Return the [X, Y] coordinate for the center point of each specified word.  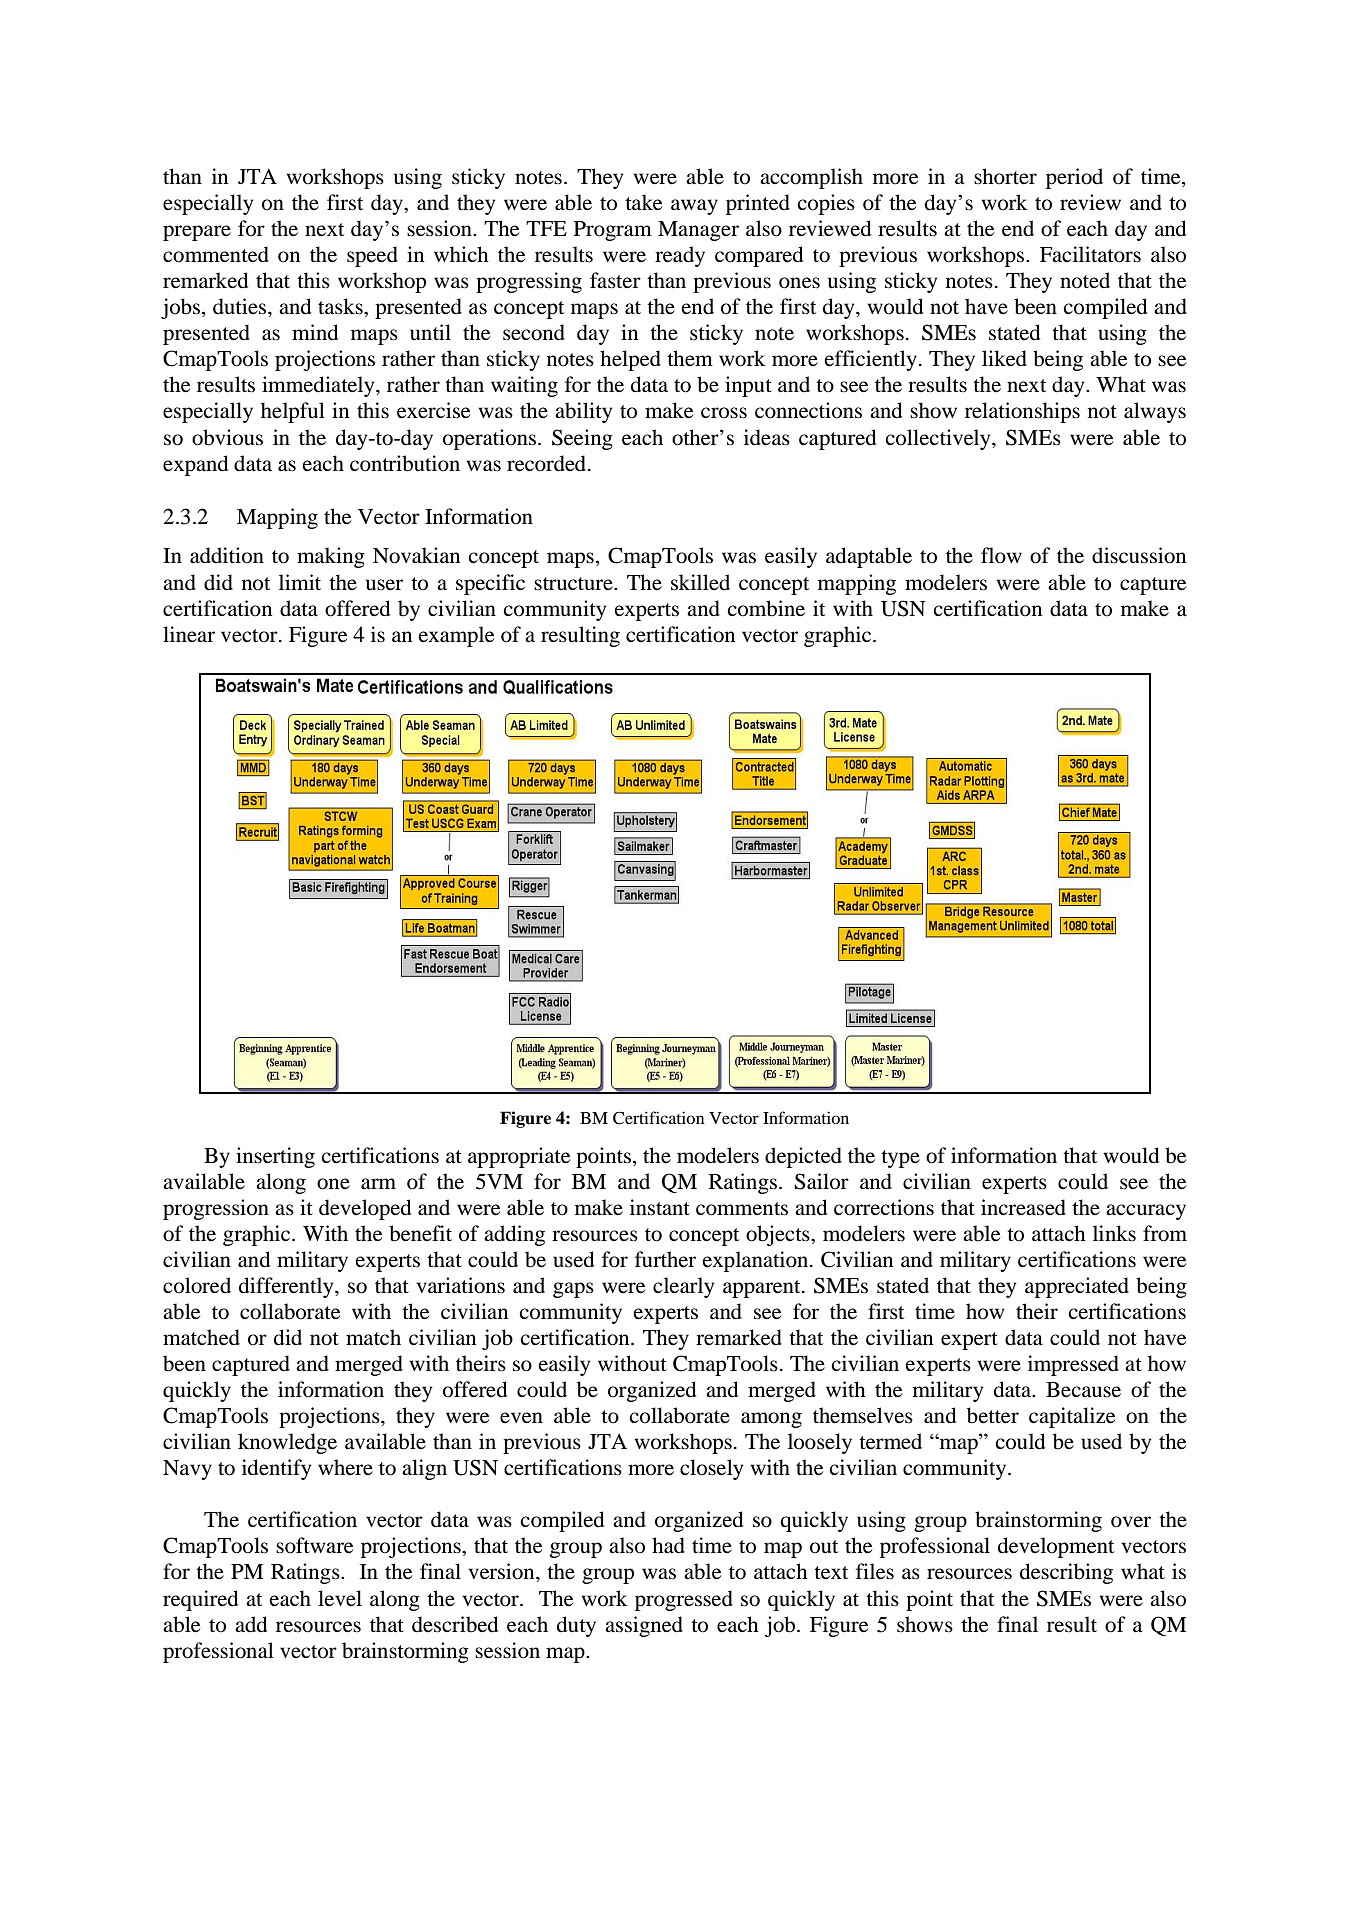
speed [372, 256]
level [340, 1598]
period [1074, 178]
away [694, 207]
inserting [275, 1157]
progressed [684, 1600]
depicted [803, 1157]
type [900, 1159]
